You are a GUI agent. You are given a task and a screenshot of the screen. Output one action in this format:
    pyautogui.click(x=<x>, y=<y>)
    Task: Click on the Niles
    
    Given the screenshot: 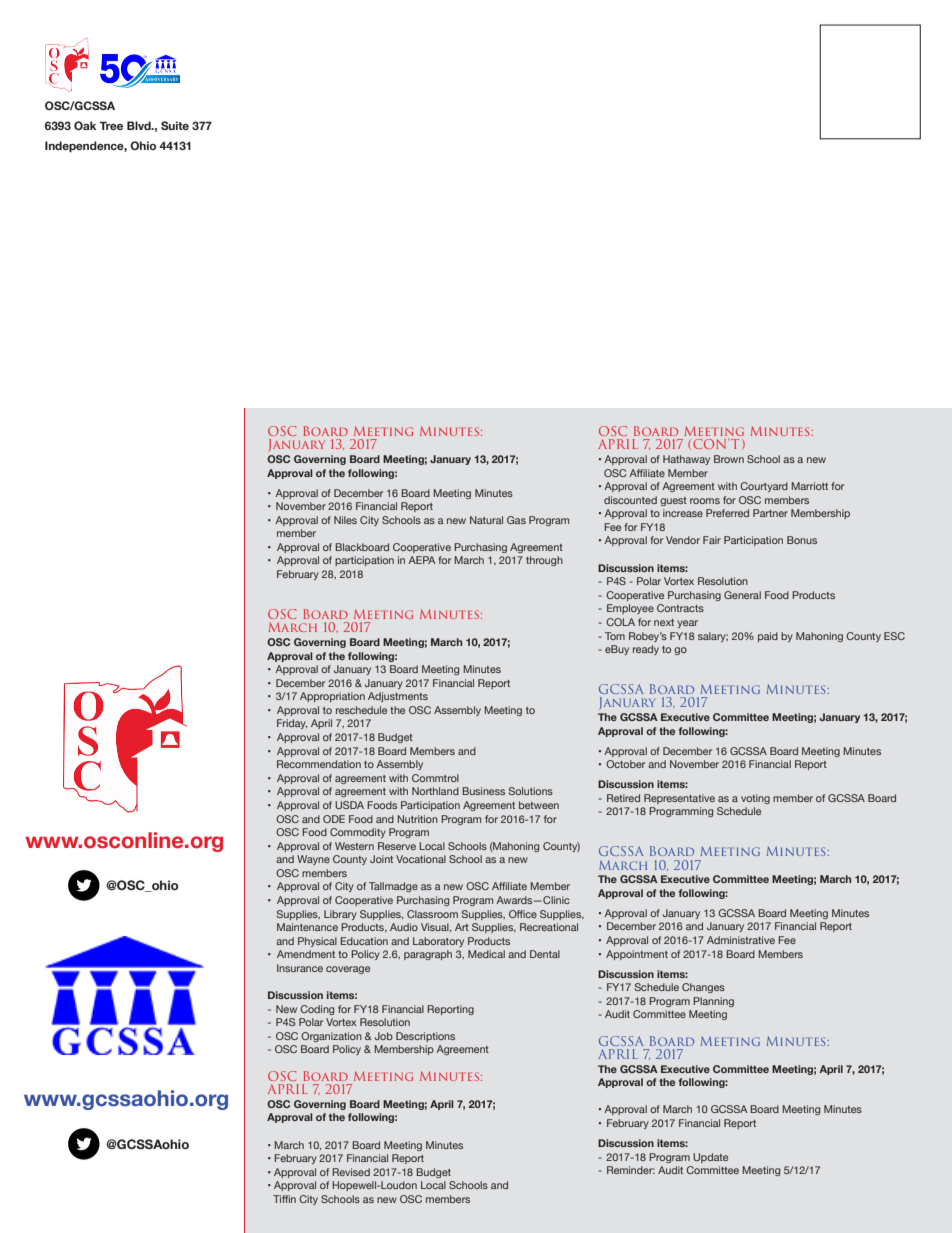 What is the action you would take?
    pyautogui.click(x=345, y=520)
